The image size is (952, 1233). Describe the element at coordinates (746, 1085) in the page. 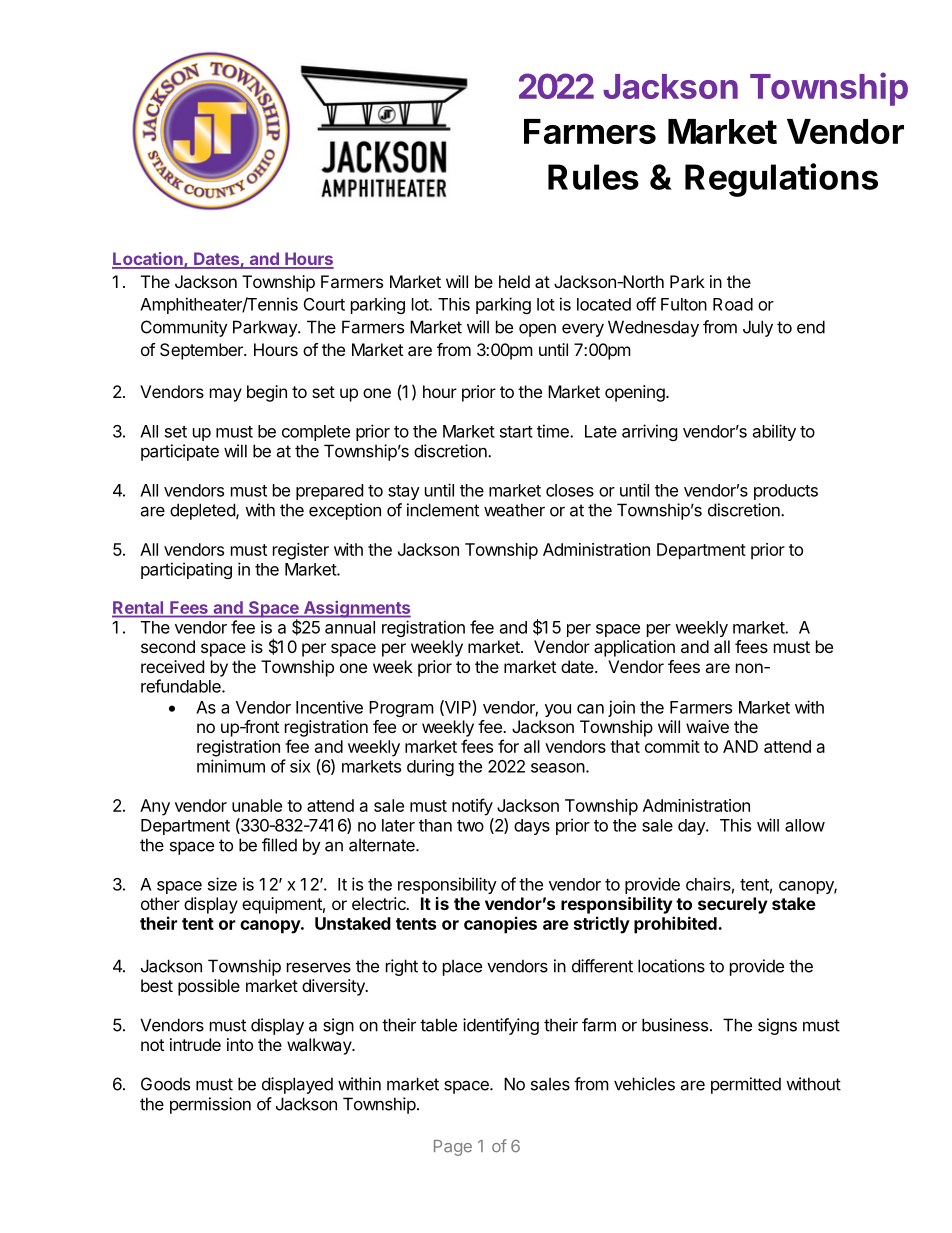

I see `permitted` at that location.
